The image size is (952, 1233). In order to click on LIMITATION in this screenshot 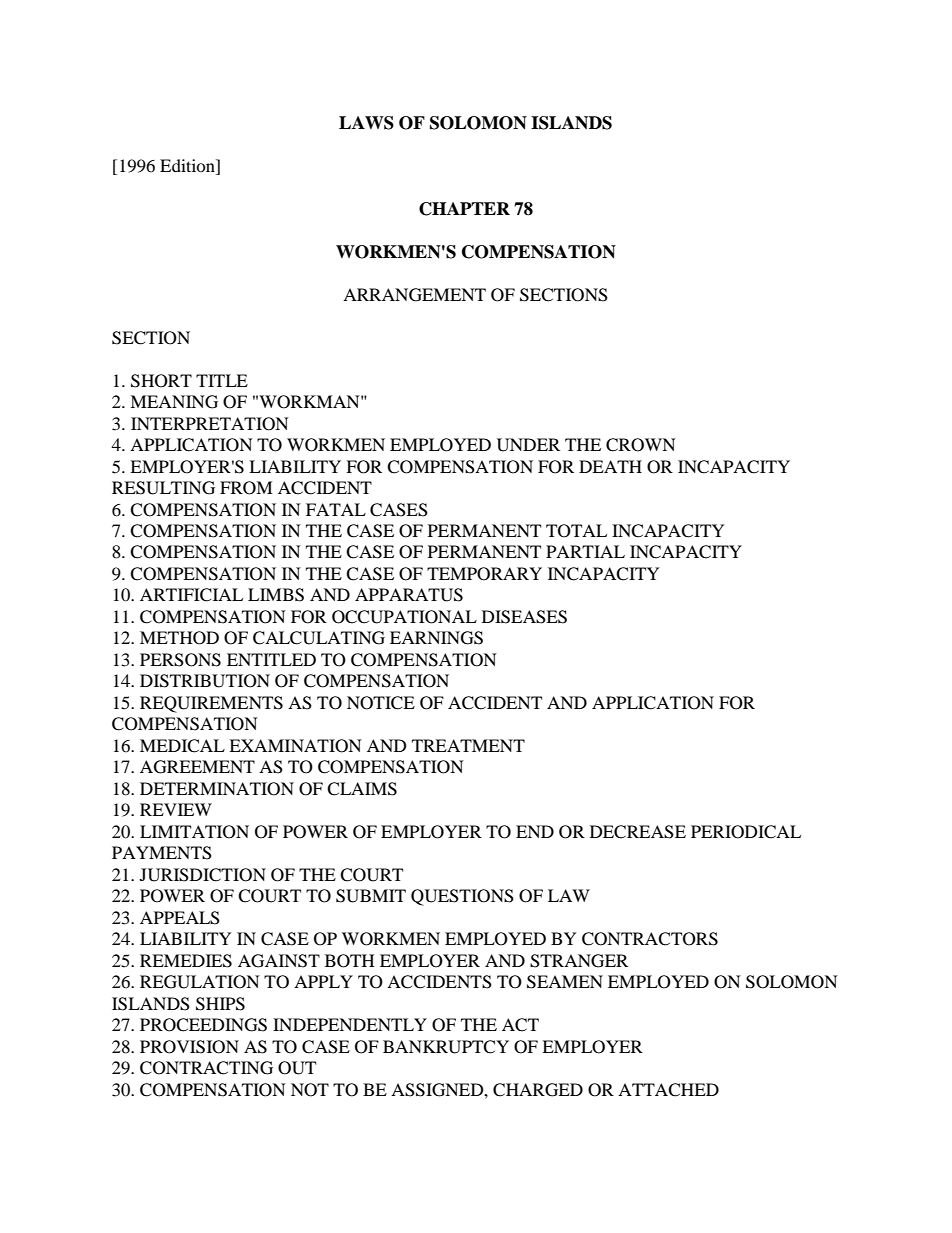, I will do `click(194, 832)`.
